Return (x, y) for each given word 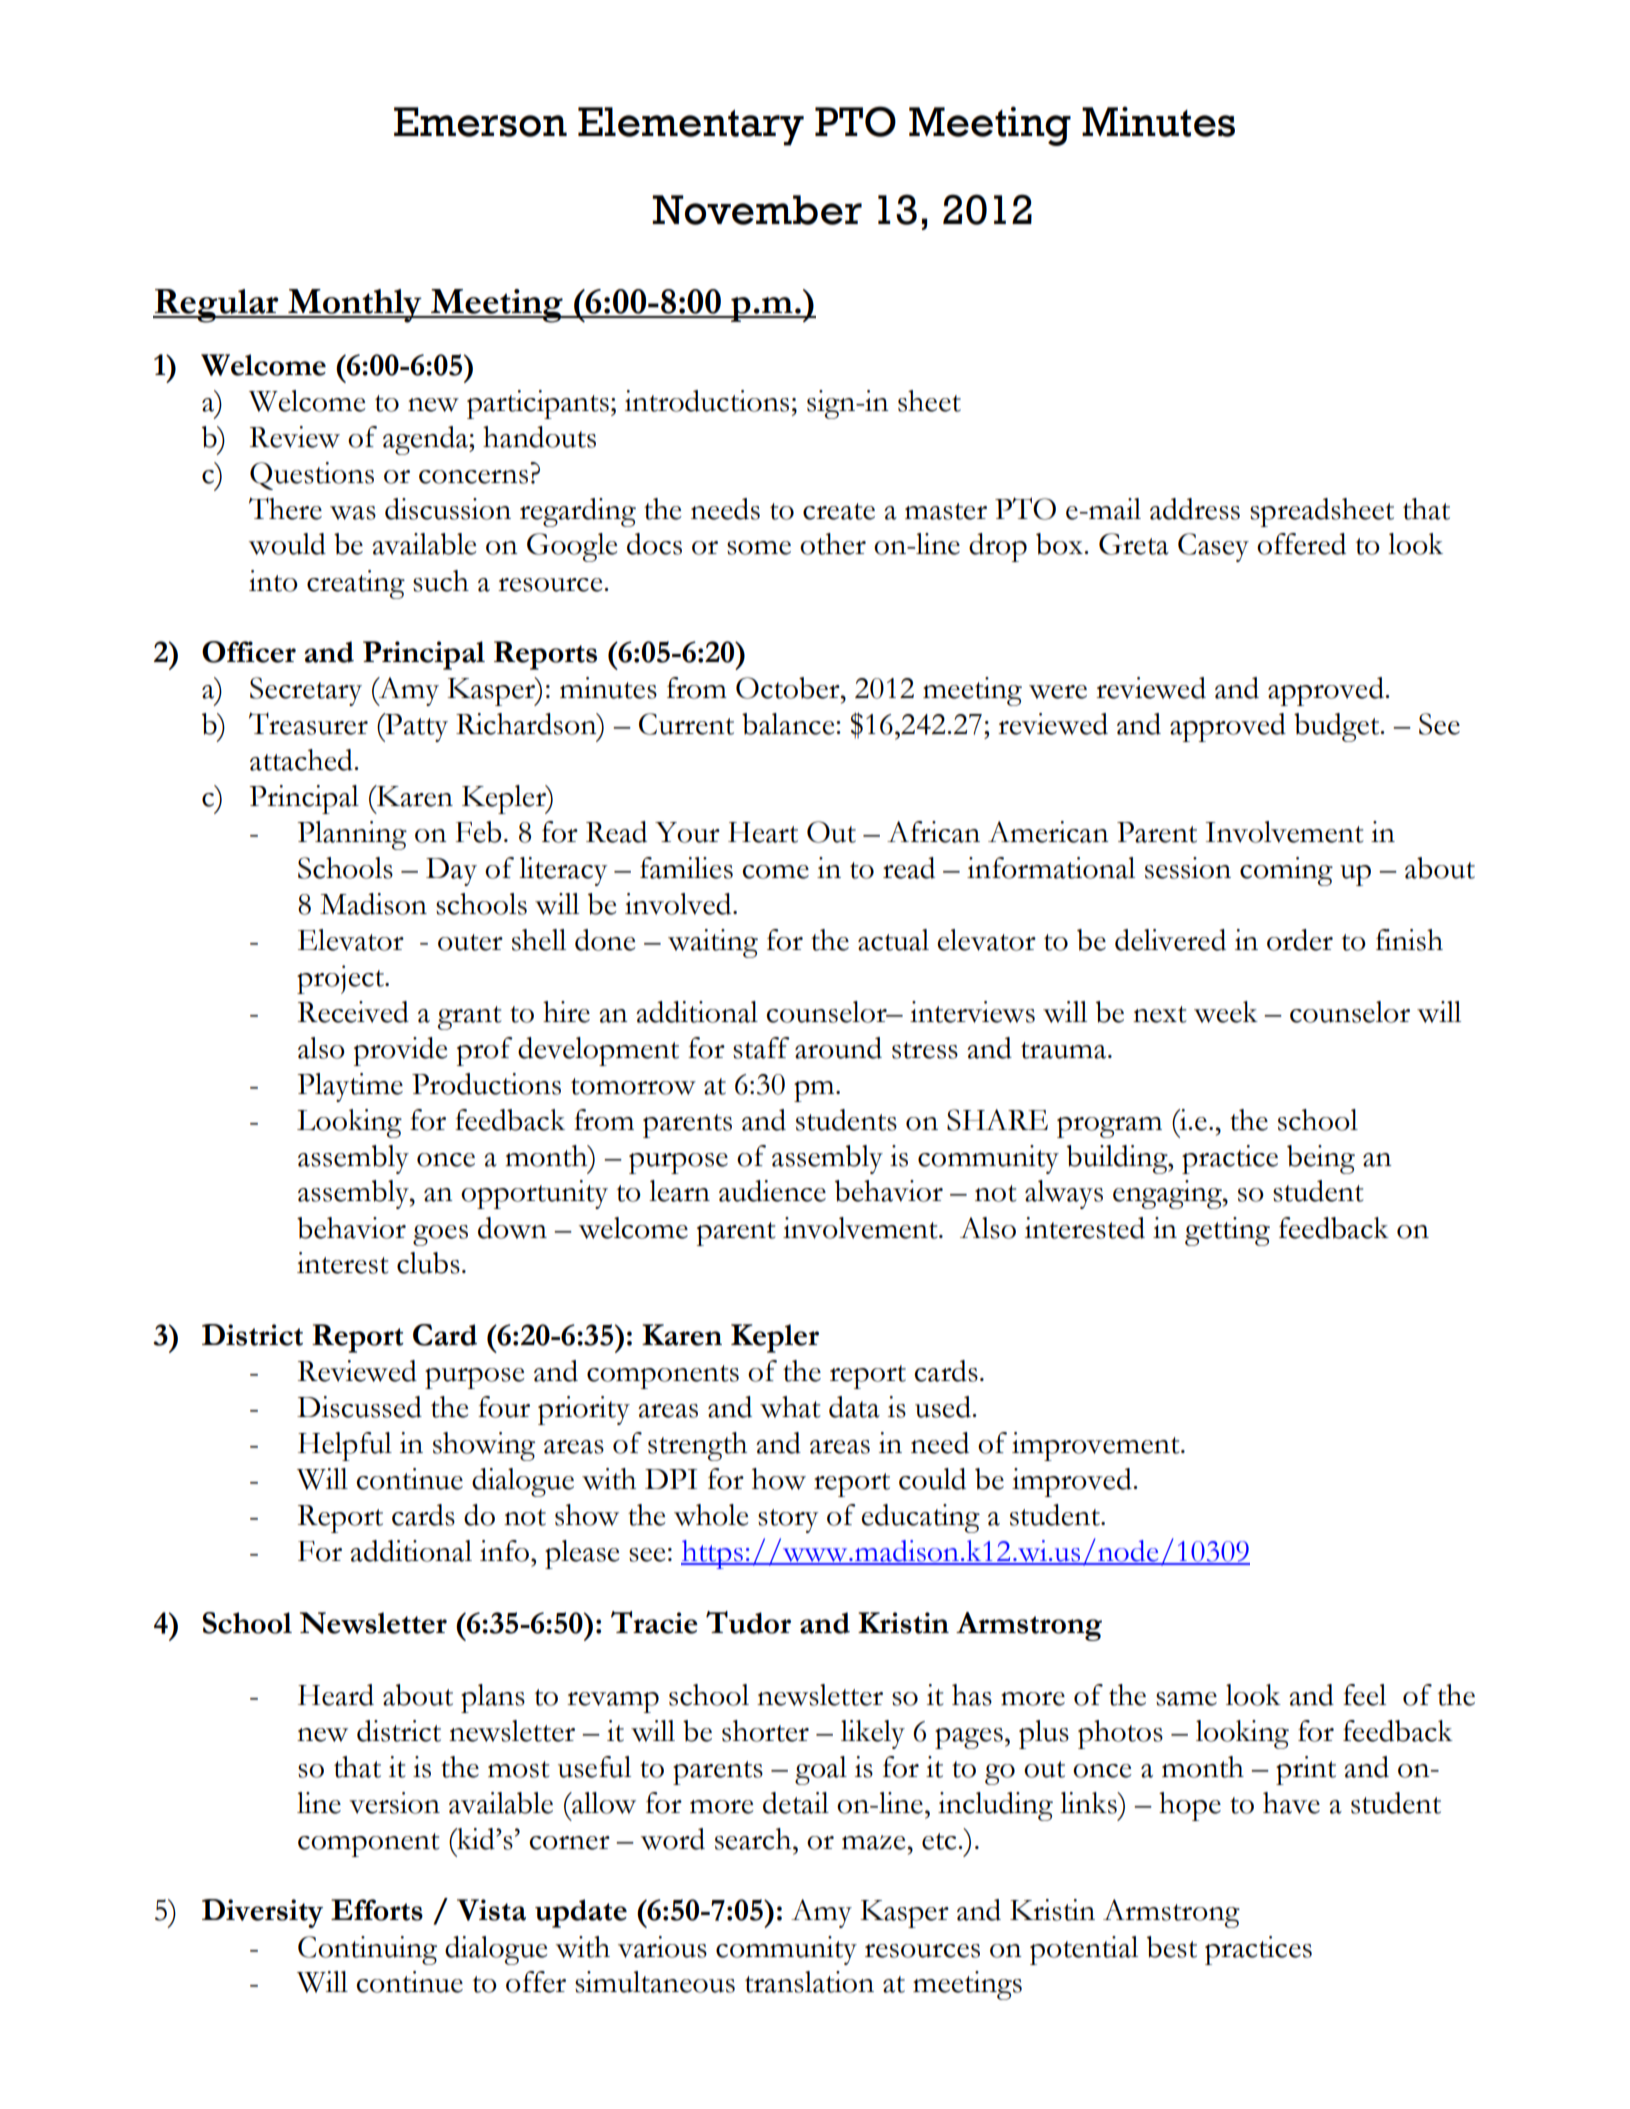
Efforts (377, 1910)
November (757, 210)
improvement (1097, 1446)
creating (356, 584)
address (1195, 509)
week (1226, 1012)
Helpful (345, 1446)
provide (401, 1051)
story (788, 1521)
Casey (1213, 547)
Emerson (480, 122)
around (838, 1048)
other (833, 544)
